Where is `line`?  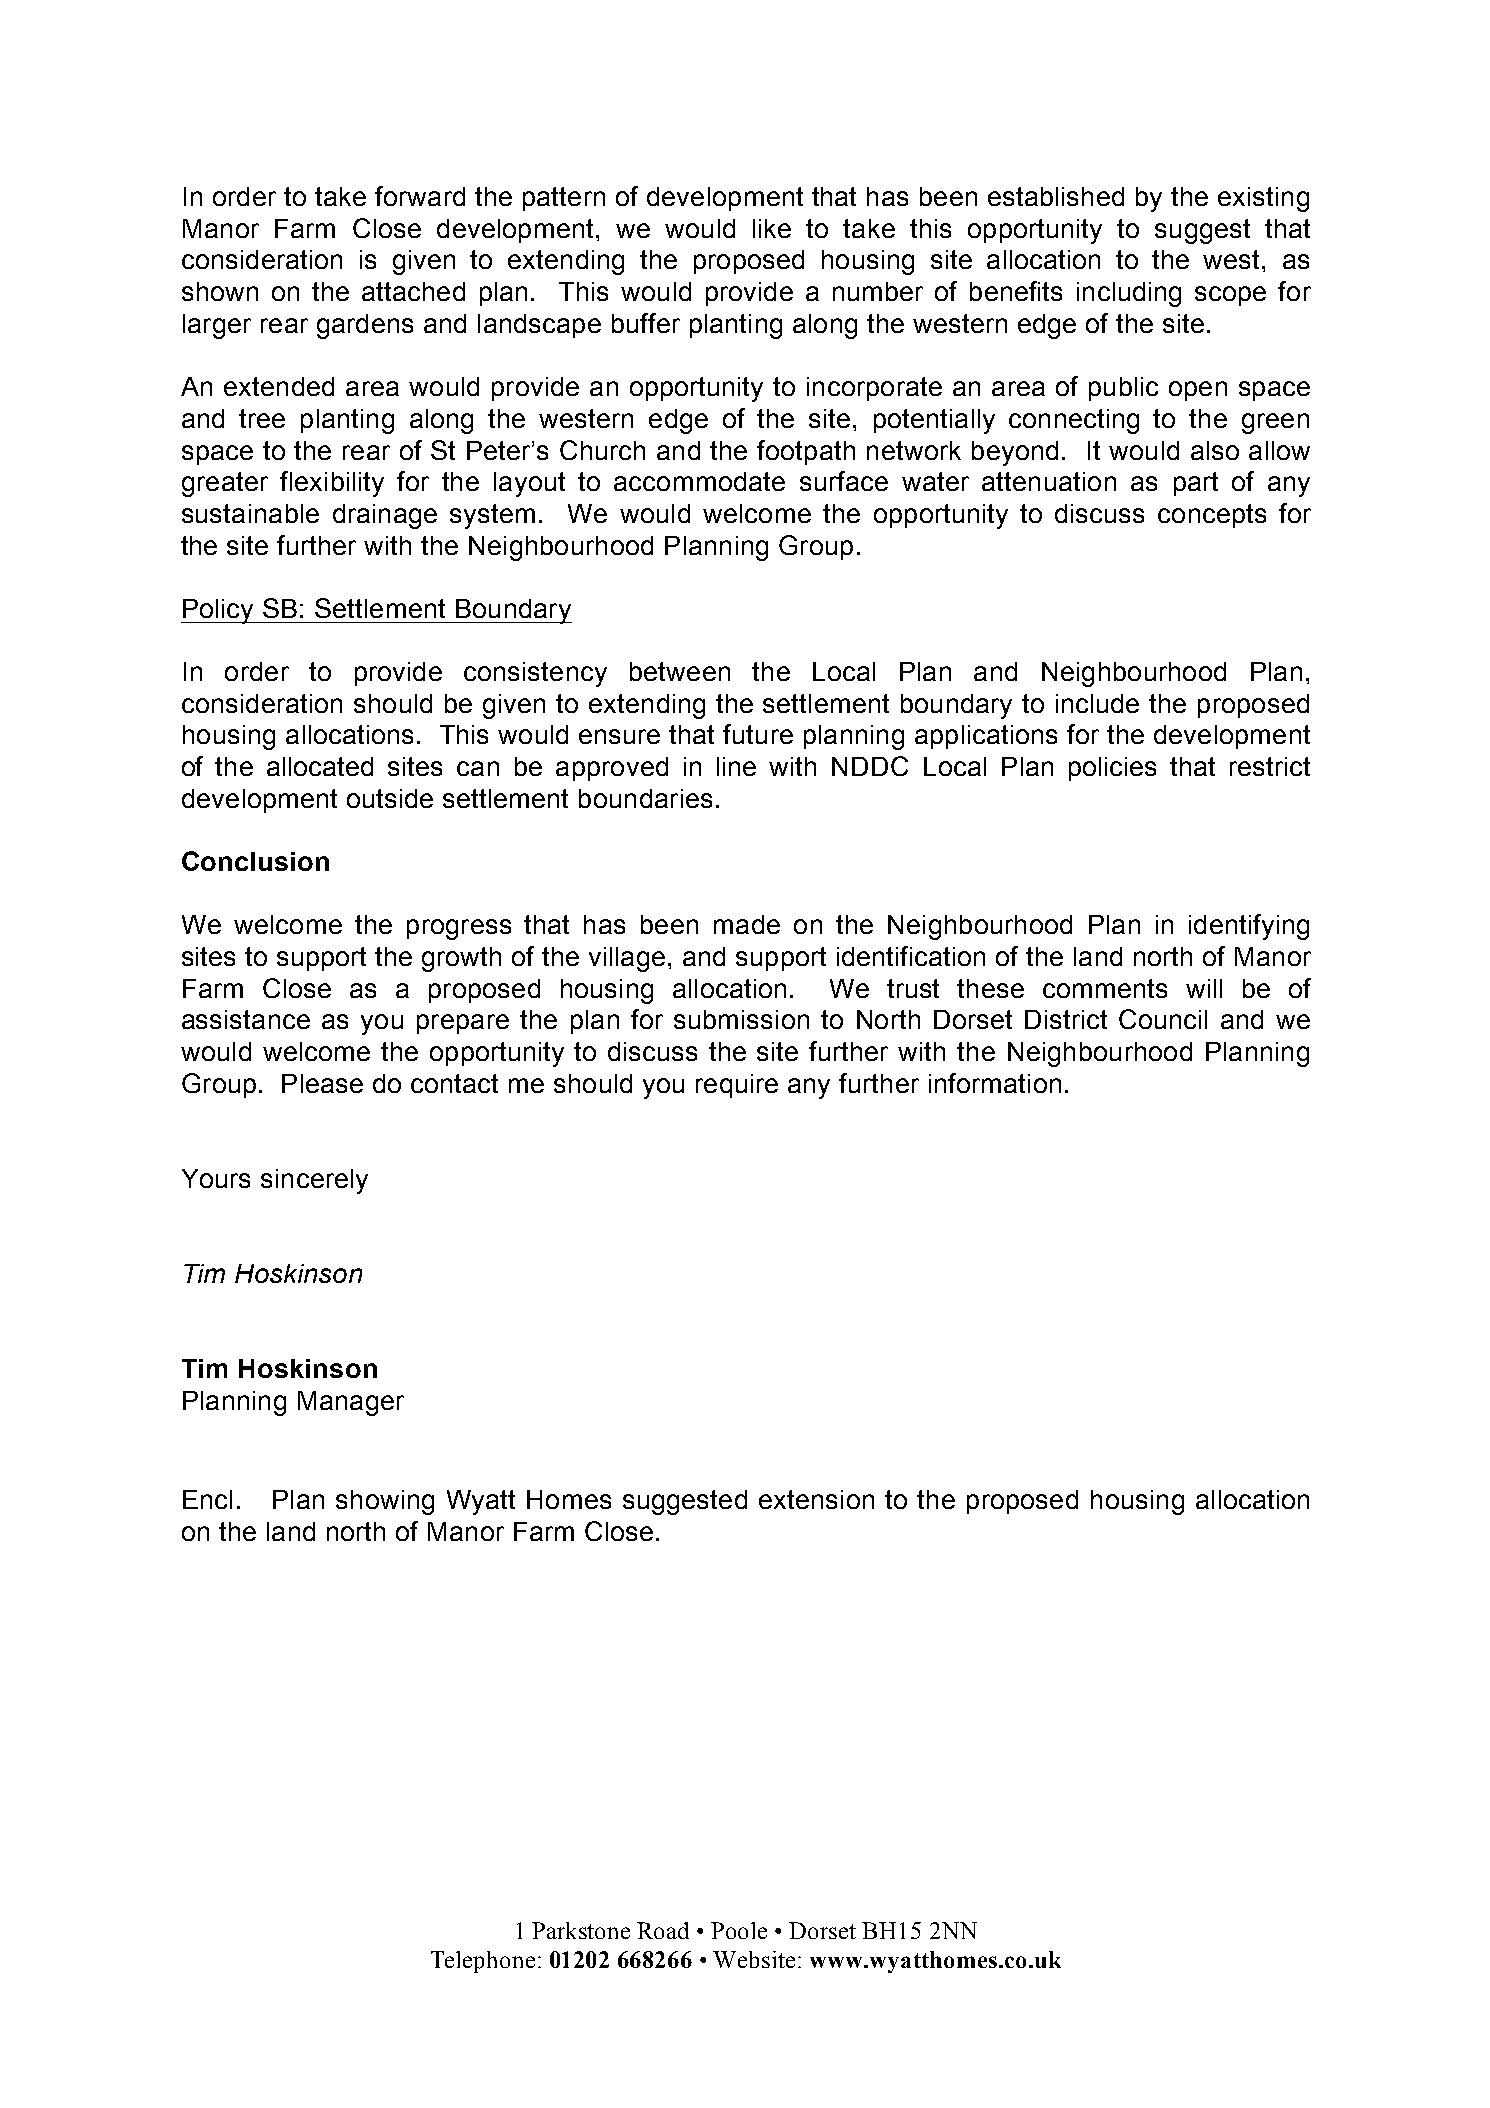
line is located at coordinates (736, 766).
